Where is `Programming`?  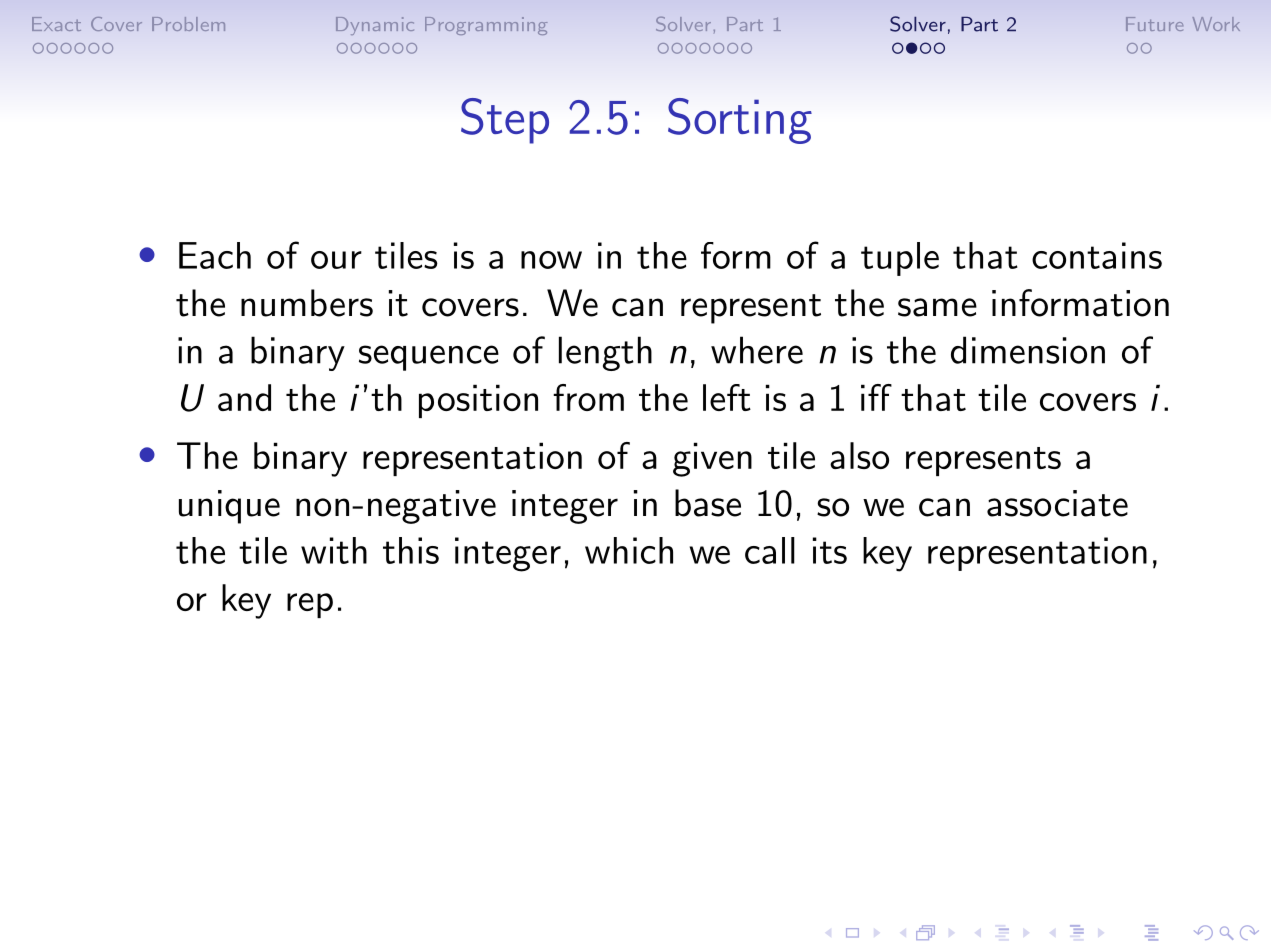
Programming is located at coordinates (486, 26).
